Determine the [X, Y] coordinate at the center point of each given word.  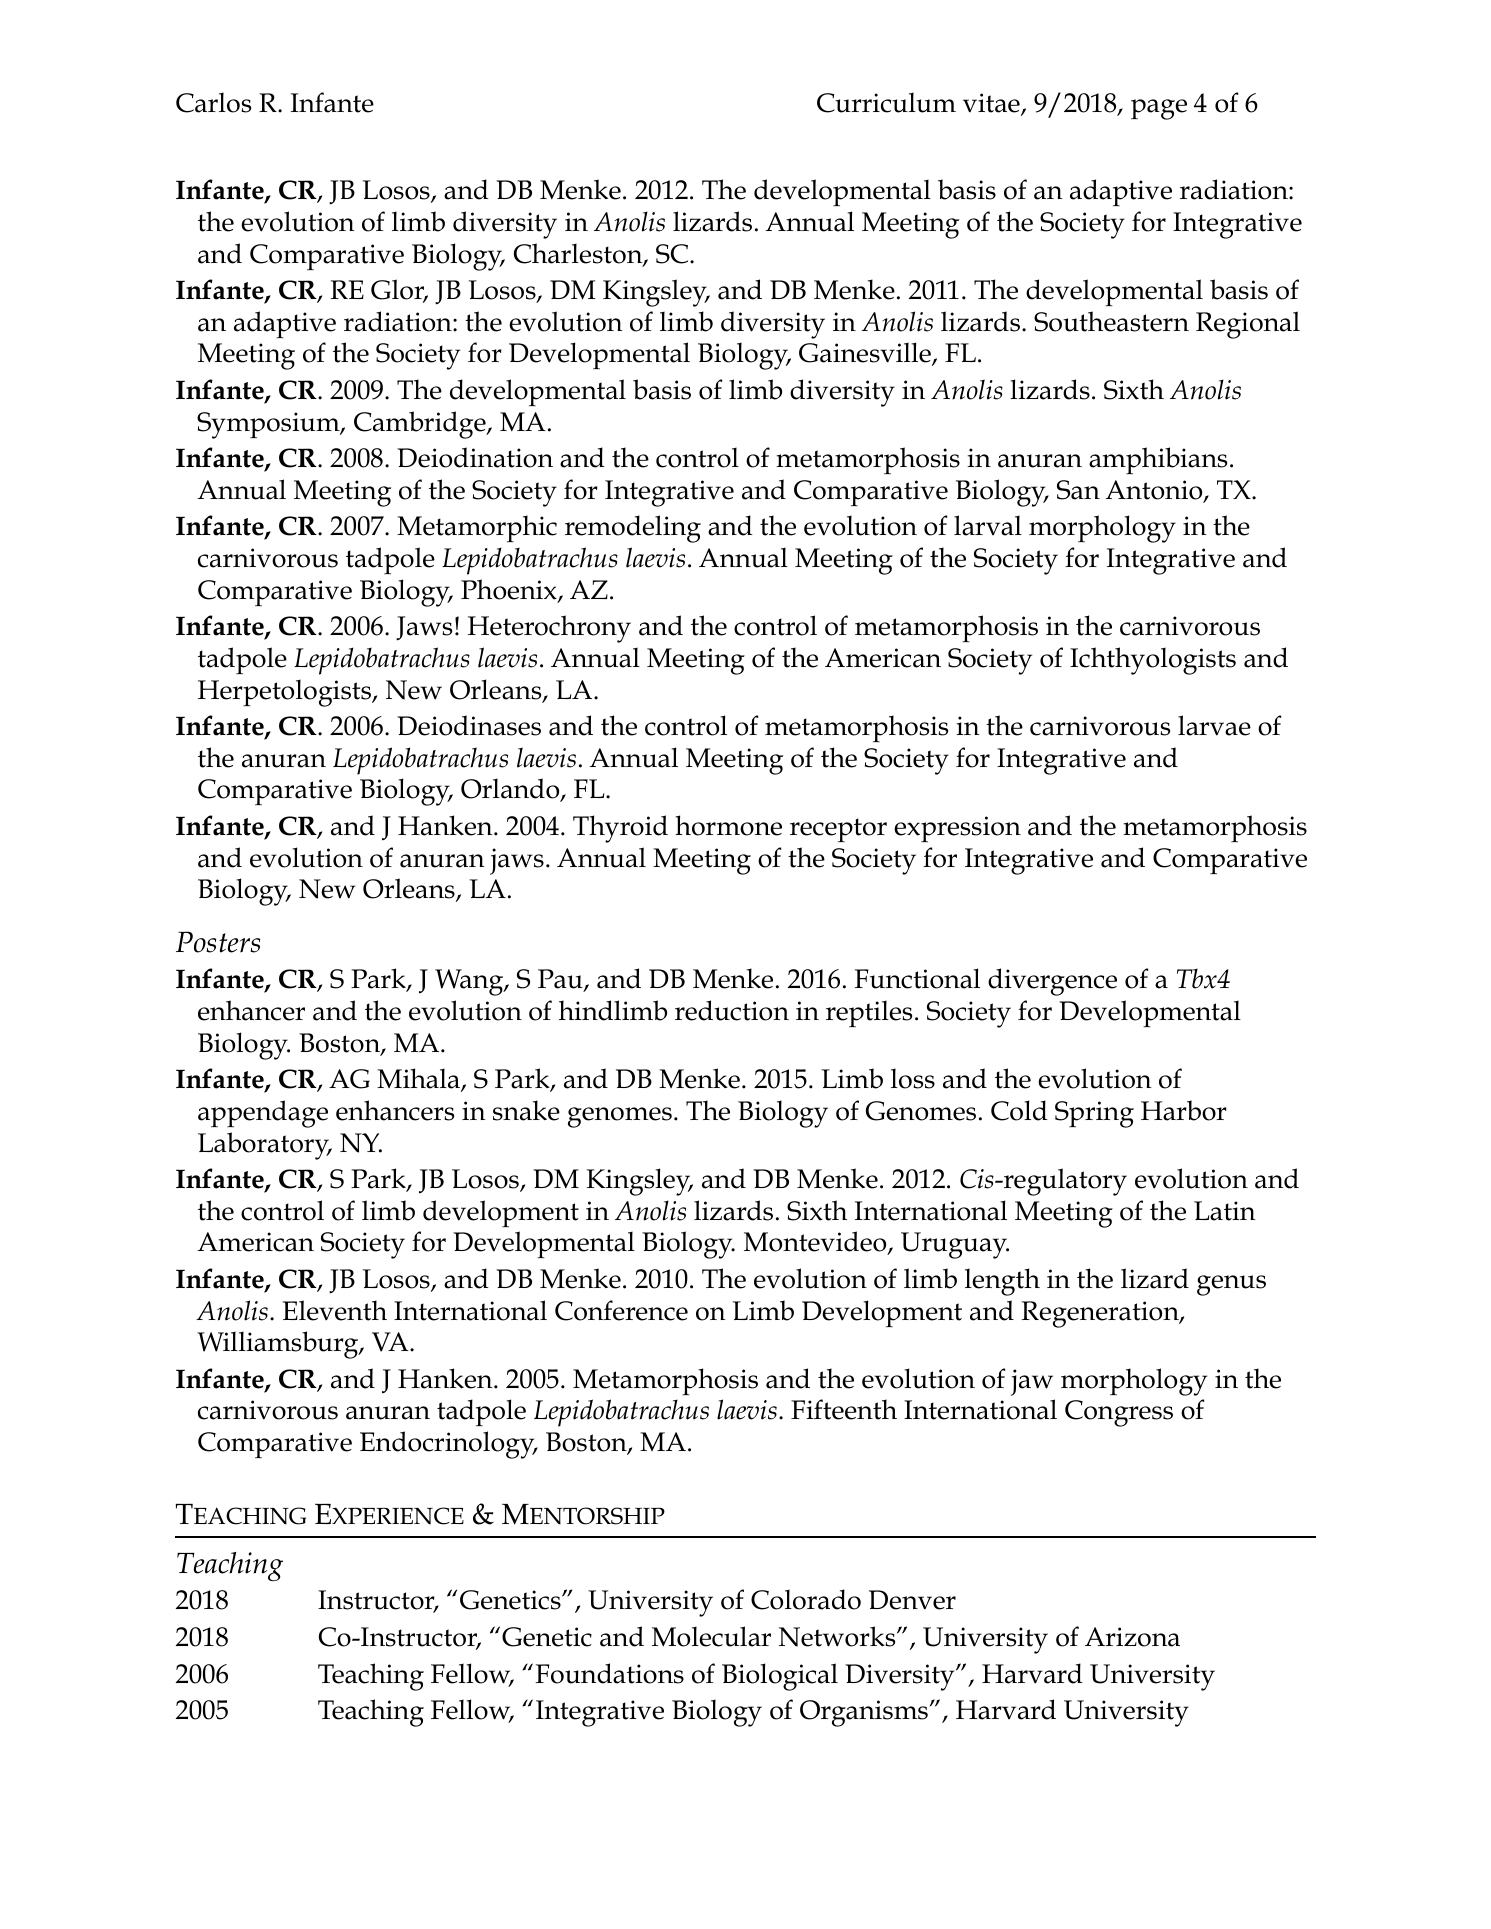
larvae [1214, 725]
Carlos [213, 102]
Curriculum [886, 102]
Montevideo [816, 1243]
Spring [1094, 1114]
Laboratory [264, 1146]
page [1159, 109]
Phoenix [510, 590]
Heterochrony [549, 629]
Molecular [711, 1636]
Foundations [610, 1673]
